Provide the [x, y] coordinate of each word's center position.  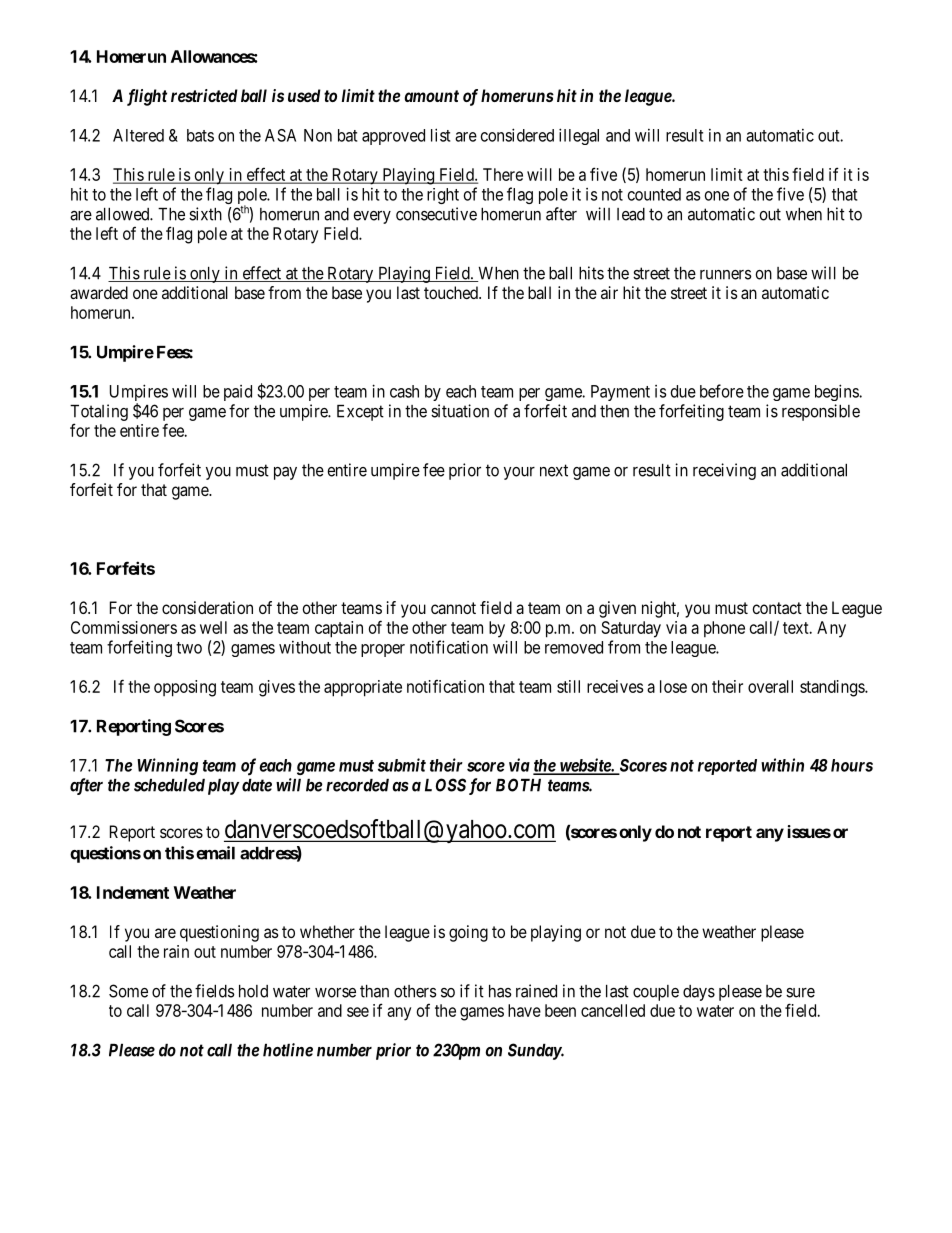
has [500, 991]
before [722, 391]
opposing [185, 688]
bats [200, 135]
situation [460, 411]
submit [402, 765]
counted [654, 194]
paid [238, 393]
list [440, 135]
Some [128, 991]
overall [770, 686]
